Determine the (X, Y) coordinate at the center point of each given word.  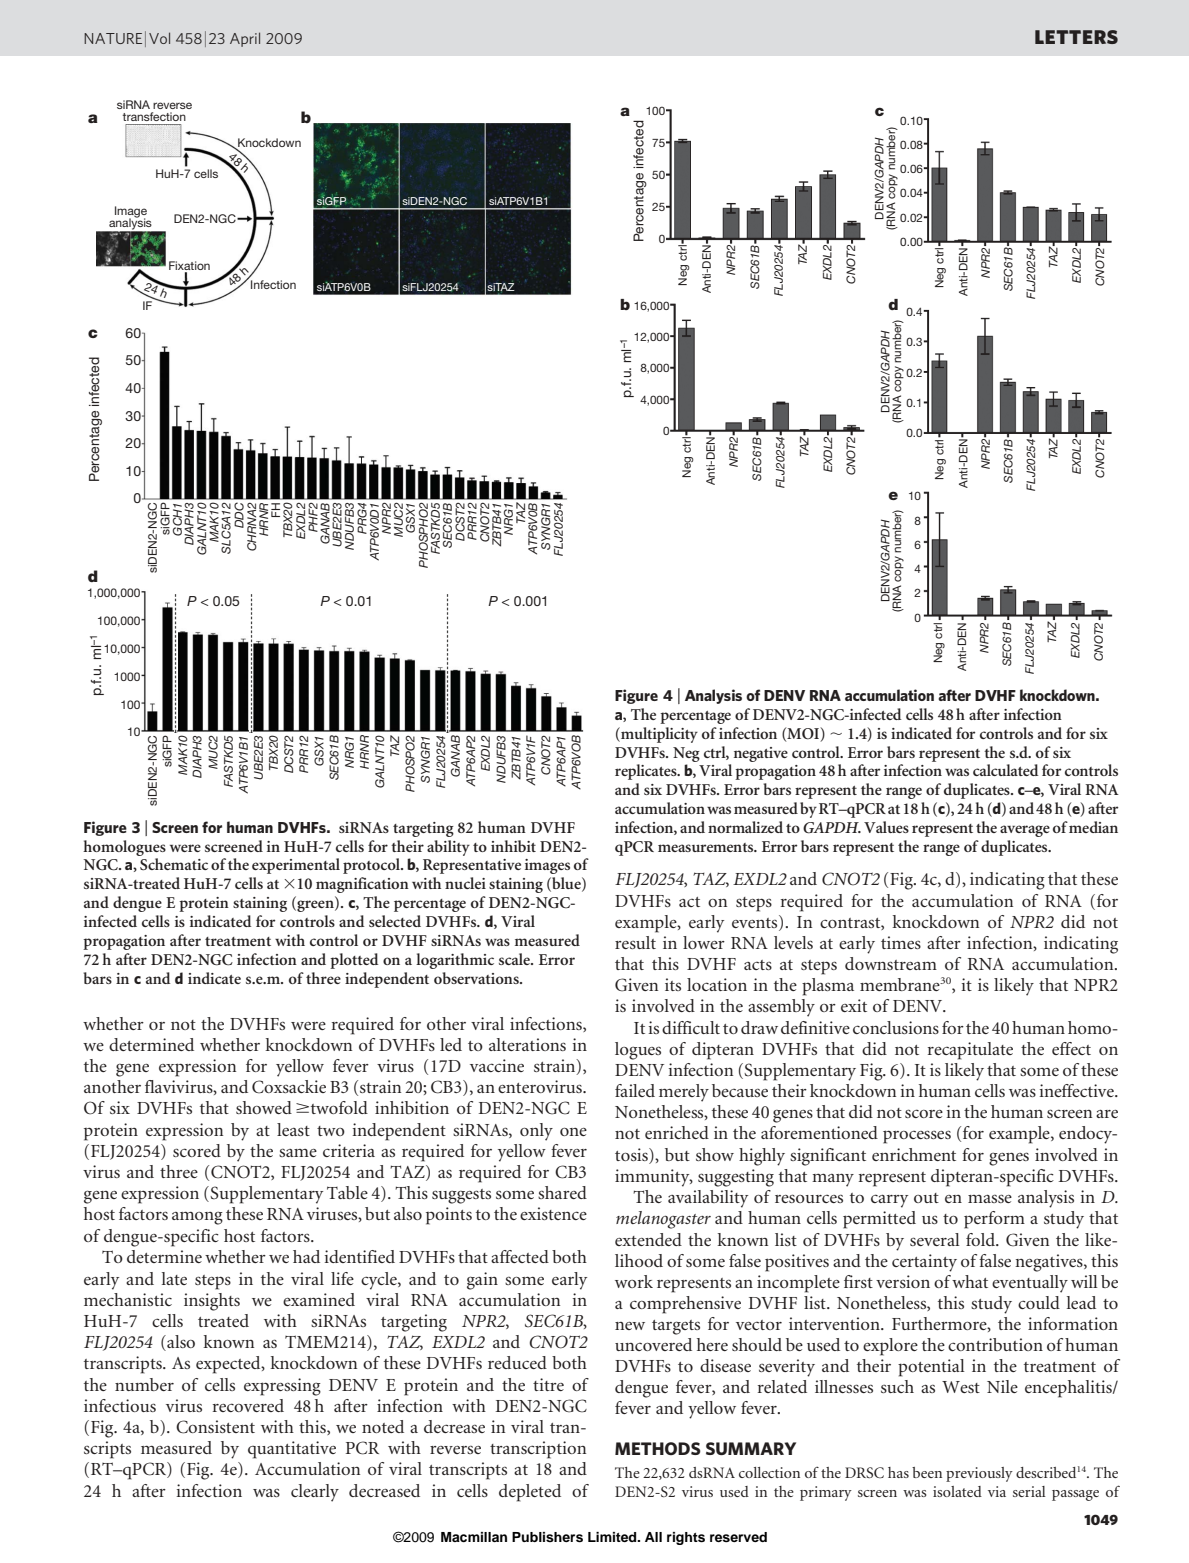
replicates (647, 772)
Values (886, 827)
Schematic (174, 864)
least (293, 1129)
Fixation (189, 265)
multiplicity (658, 735)
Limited (613, 1537)
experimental (296, 866)
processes (917, 1137)
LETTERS (1076, 37)
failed (635, 1090)
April (245, 39)
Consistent (215, 1427)
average (1025, 831)
